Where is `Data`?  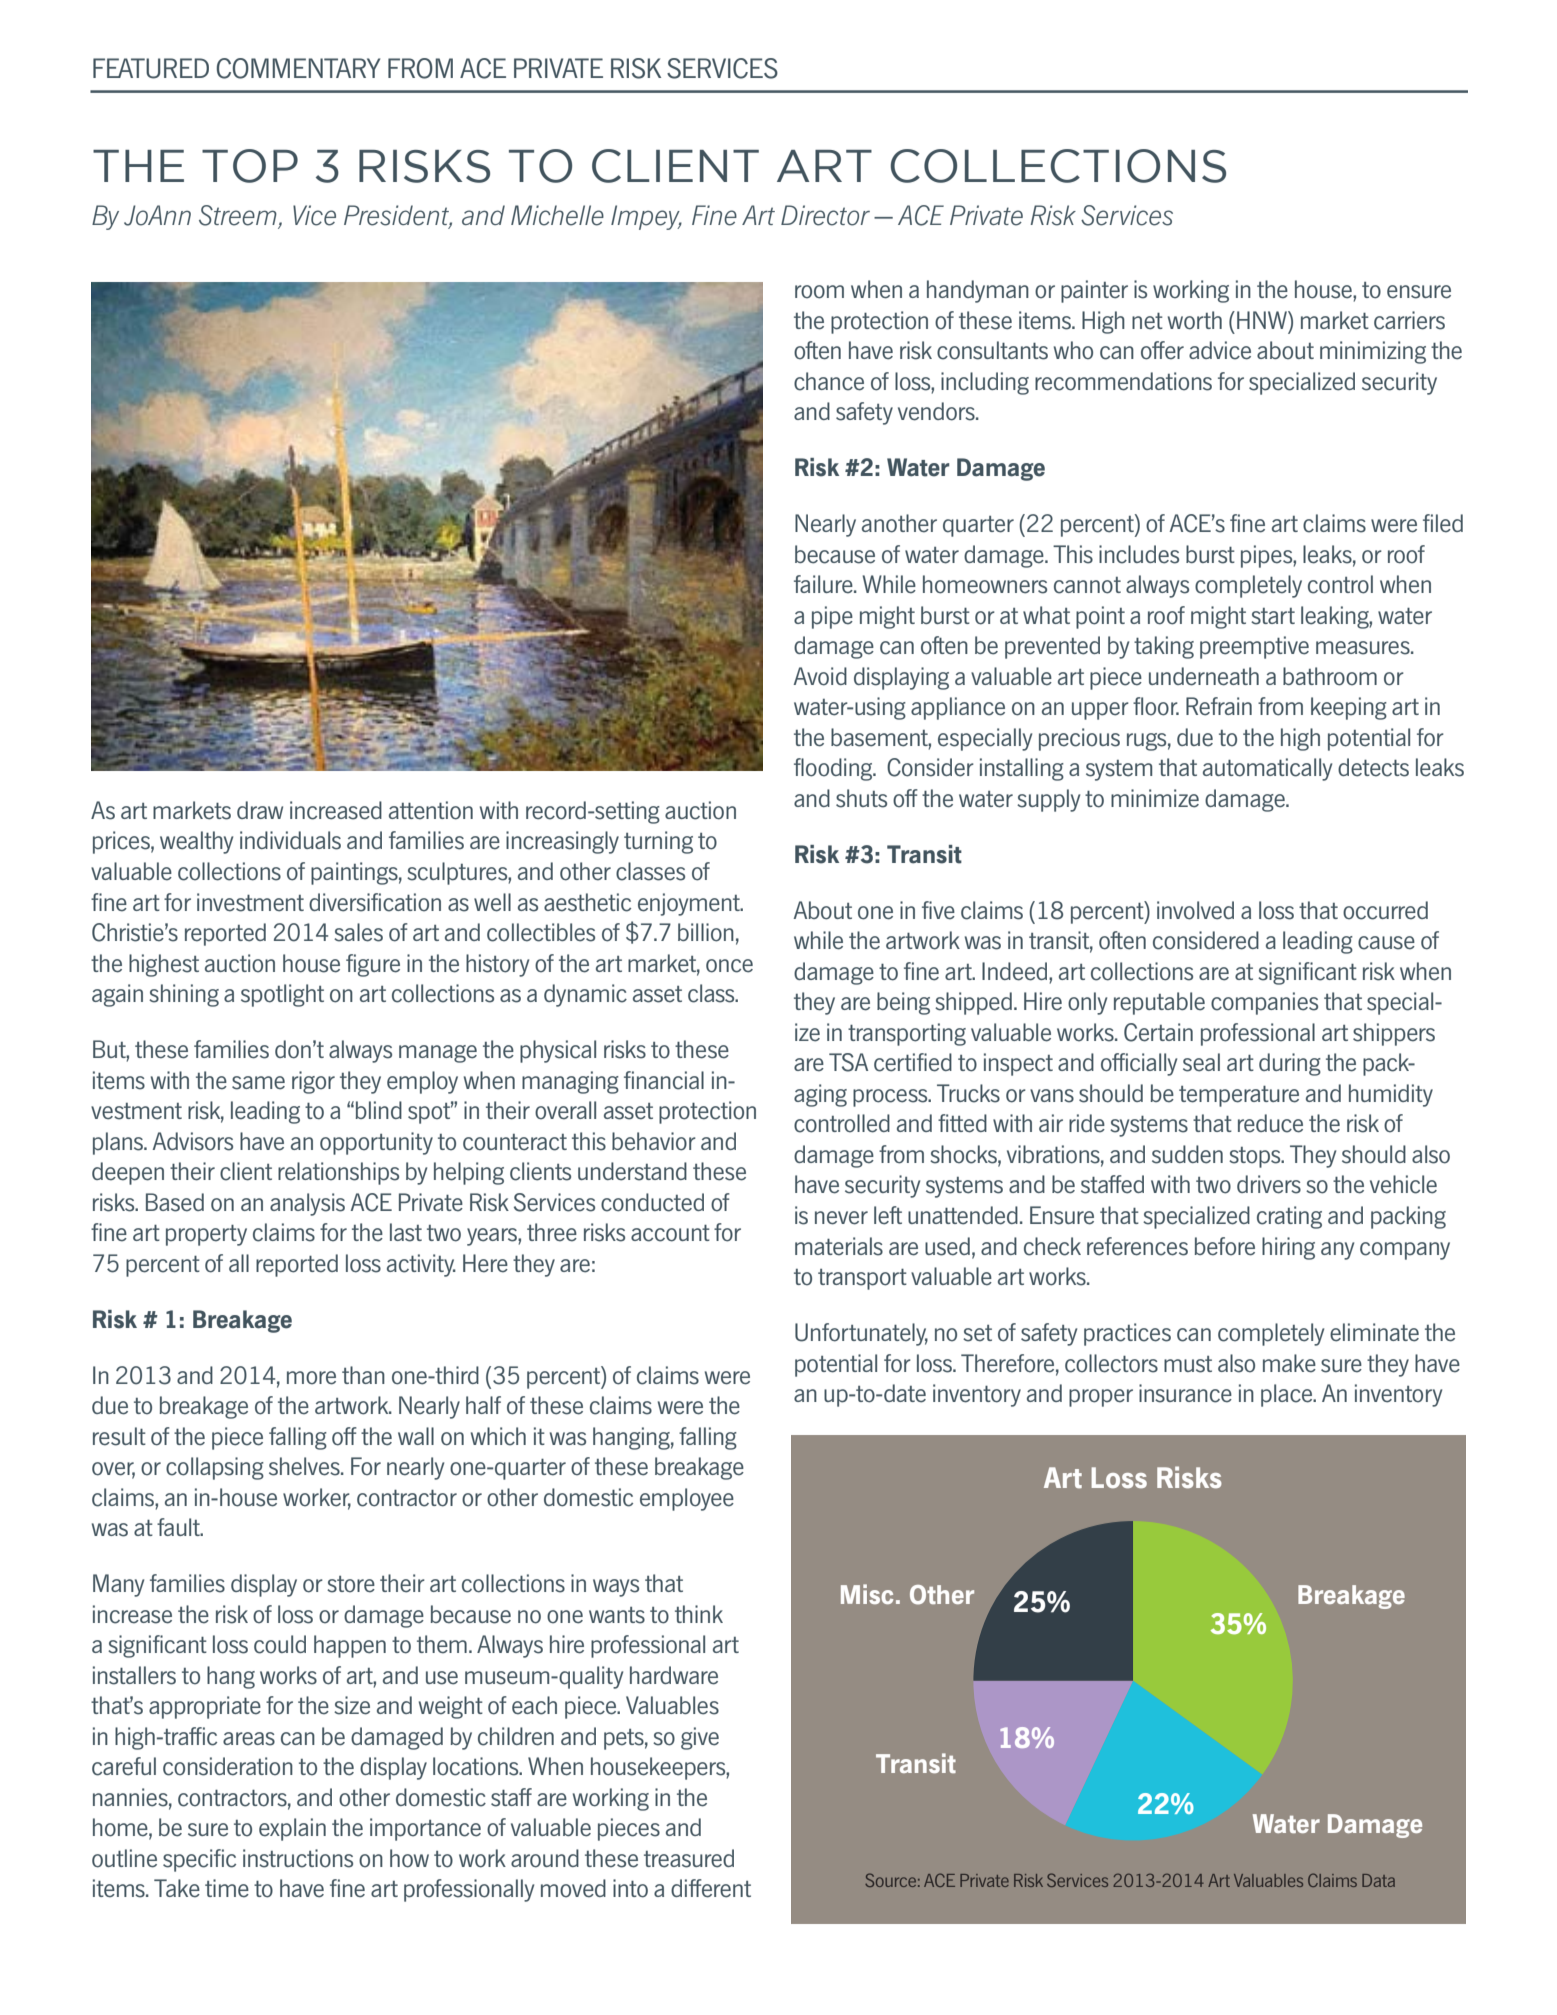 Data is located at coordinates (1378, 1880).
